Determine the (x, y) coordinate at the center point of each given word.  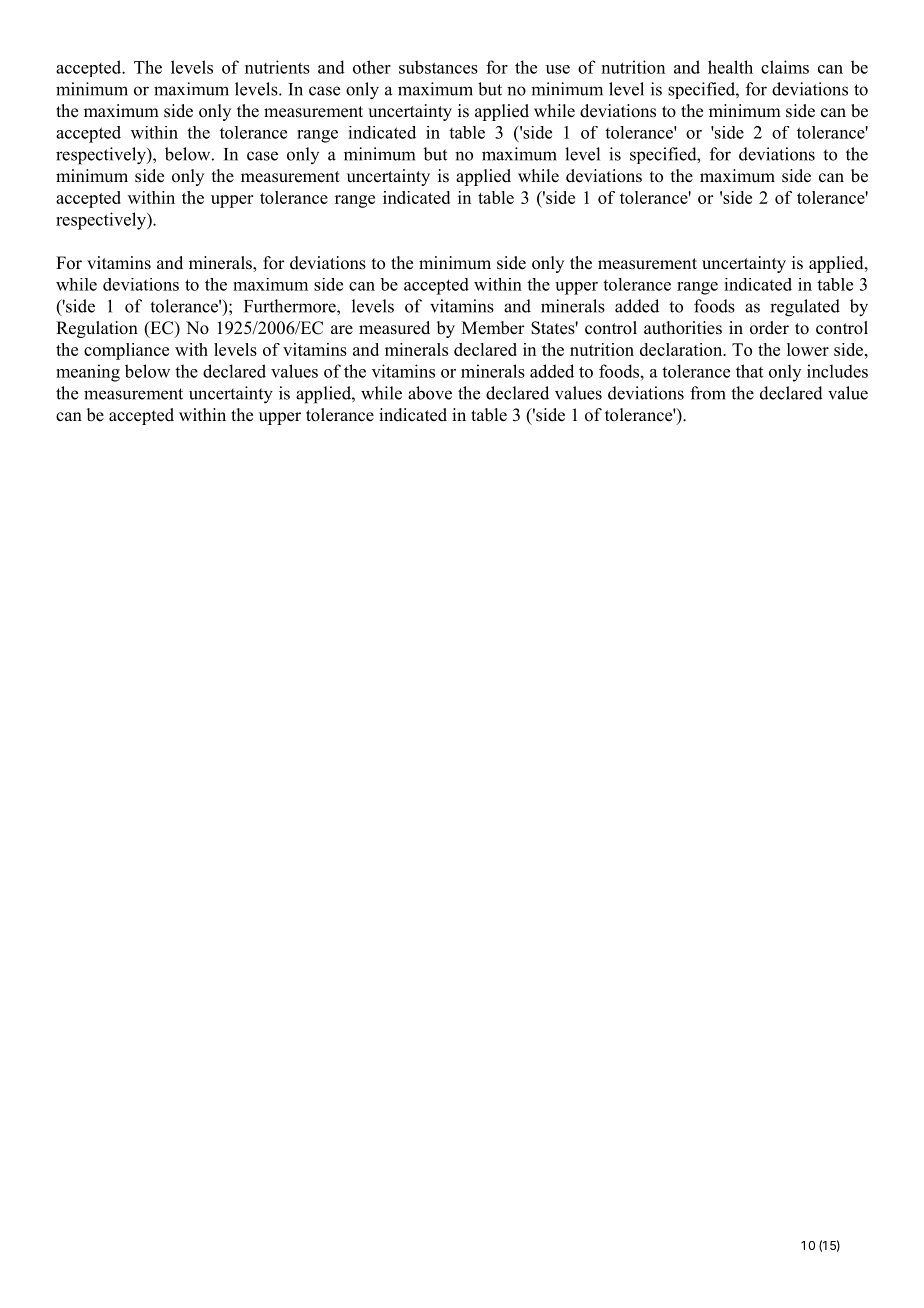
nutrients (277, 67)
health (730, 67)
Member (493, 328)
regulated (805, 308)
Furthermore (291, 306)
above (430, 393)
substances (438, 67)
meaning (88, 373)
